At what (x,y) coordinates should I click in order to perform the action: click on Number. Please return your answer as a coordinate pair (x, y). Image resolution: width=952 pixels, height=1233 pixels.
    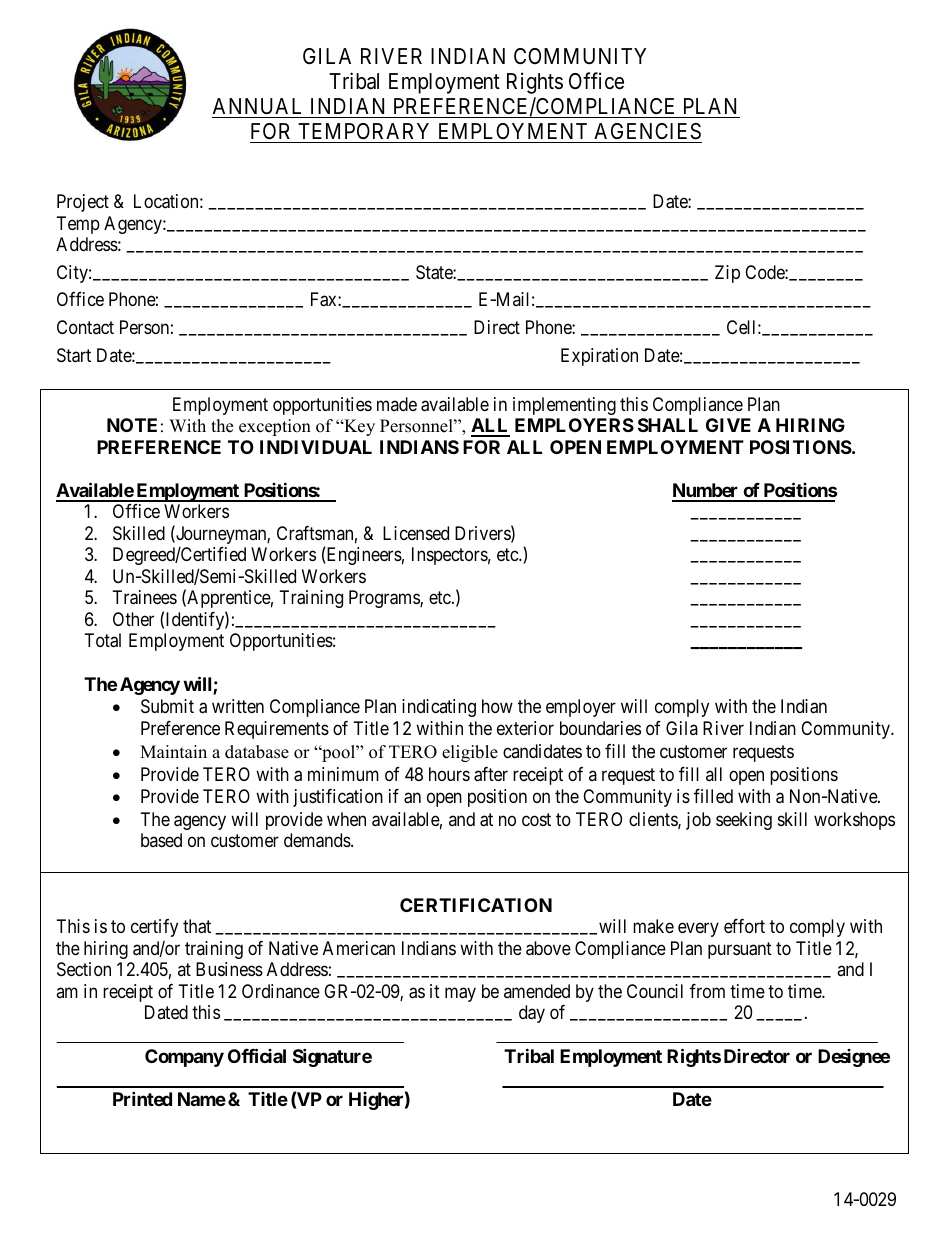
    Looking at the image, I should click on (706, 492).
